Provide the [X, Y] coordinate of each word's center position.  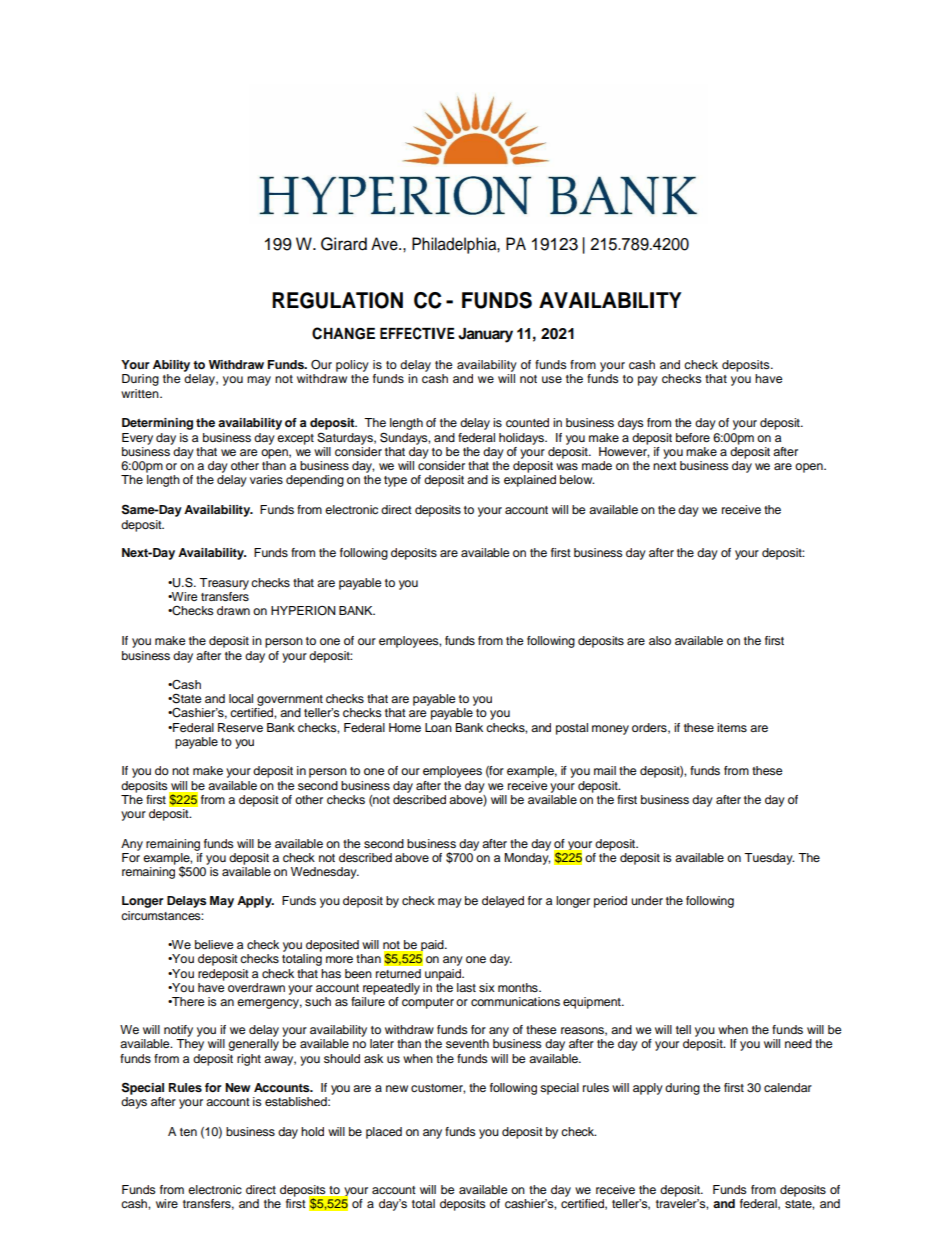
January [485, 335]
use [552, 379]
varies [266, 479]
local [241, 698]
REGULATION [337, 300]
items [732, 727]
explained [530, 481]
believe [214, 944]
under [647, 900]
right [249, 1060]
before [693, 437]
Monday [527, 857]
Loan [438, 727]
